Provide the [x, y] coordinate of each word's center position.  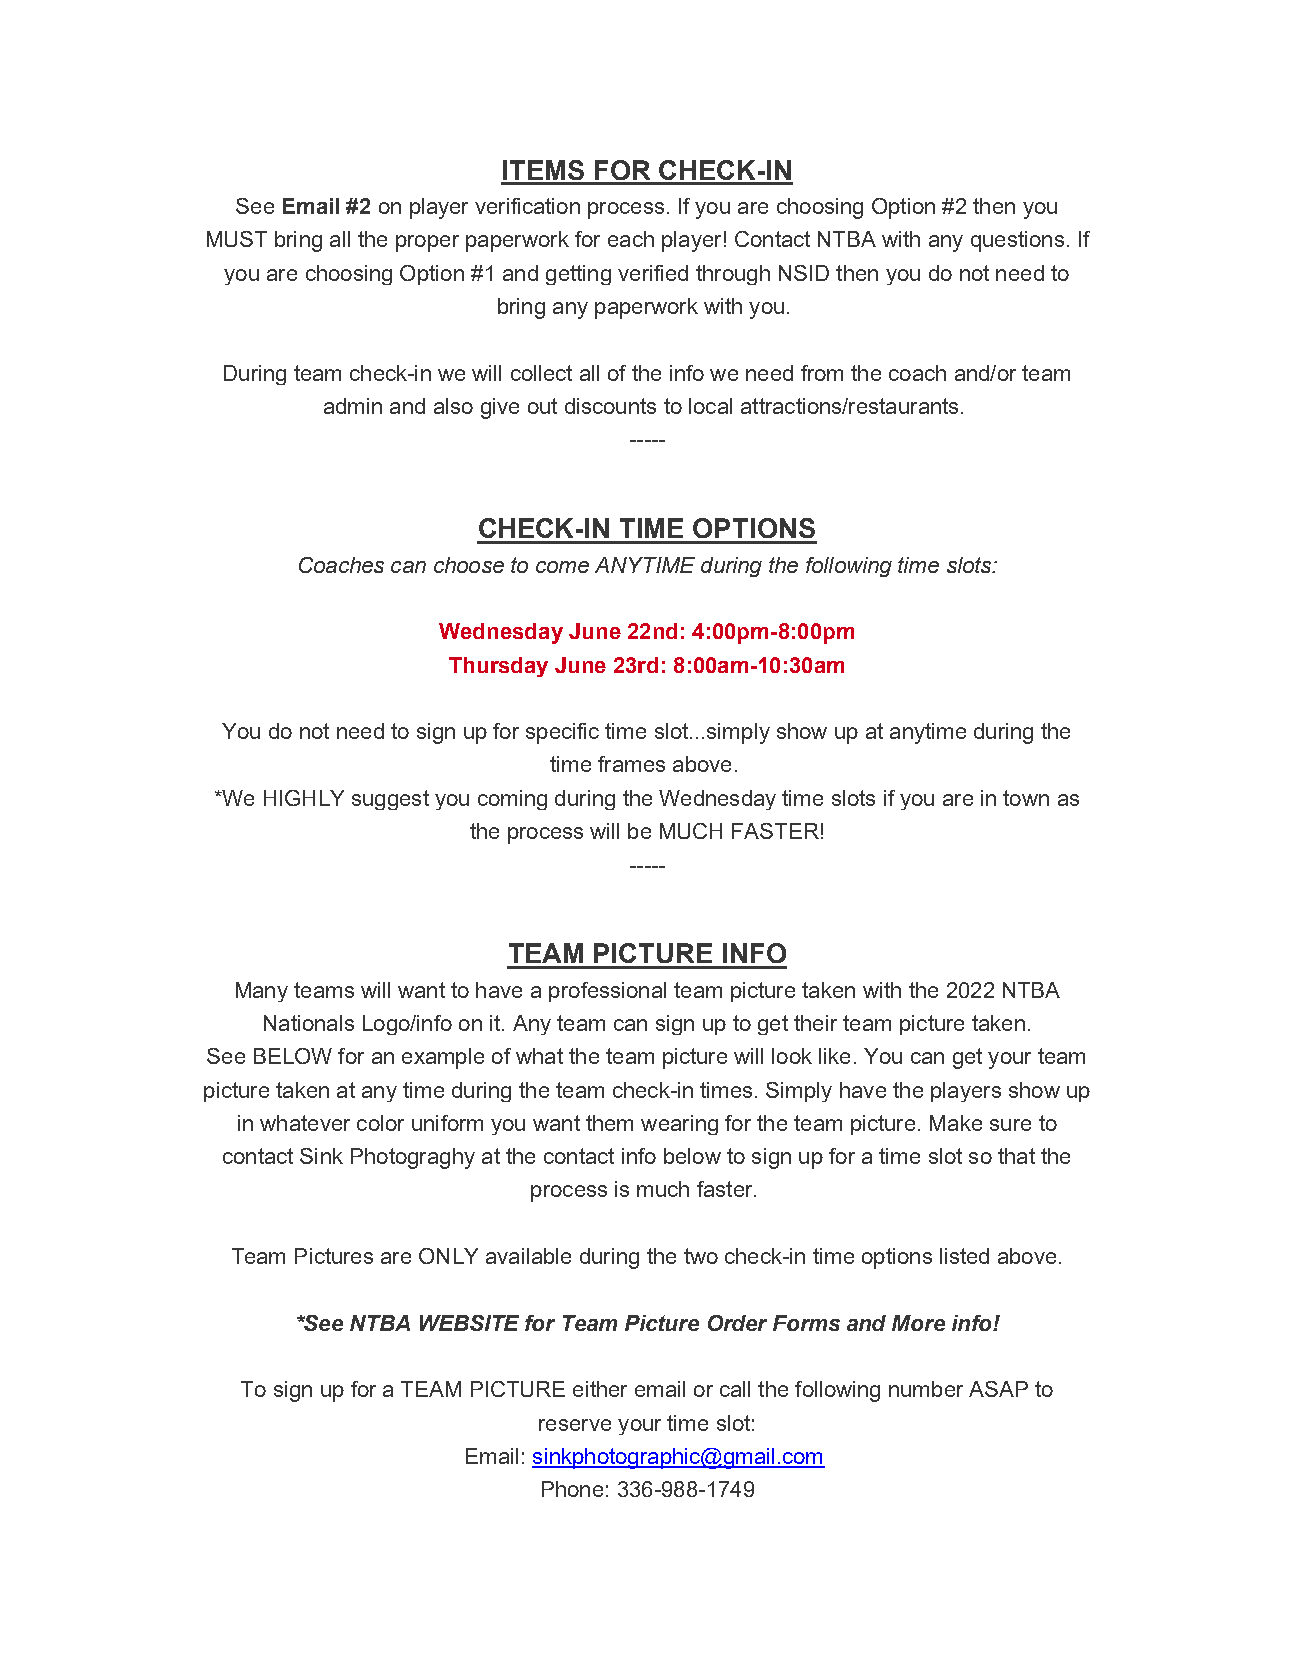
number [926, 1389]
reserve [575, 1425]
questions [1017, 241]
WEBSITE [469, 1323]
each [631, 239]
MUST [237, 239]
